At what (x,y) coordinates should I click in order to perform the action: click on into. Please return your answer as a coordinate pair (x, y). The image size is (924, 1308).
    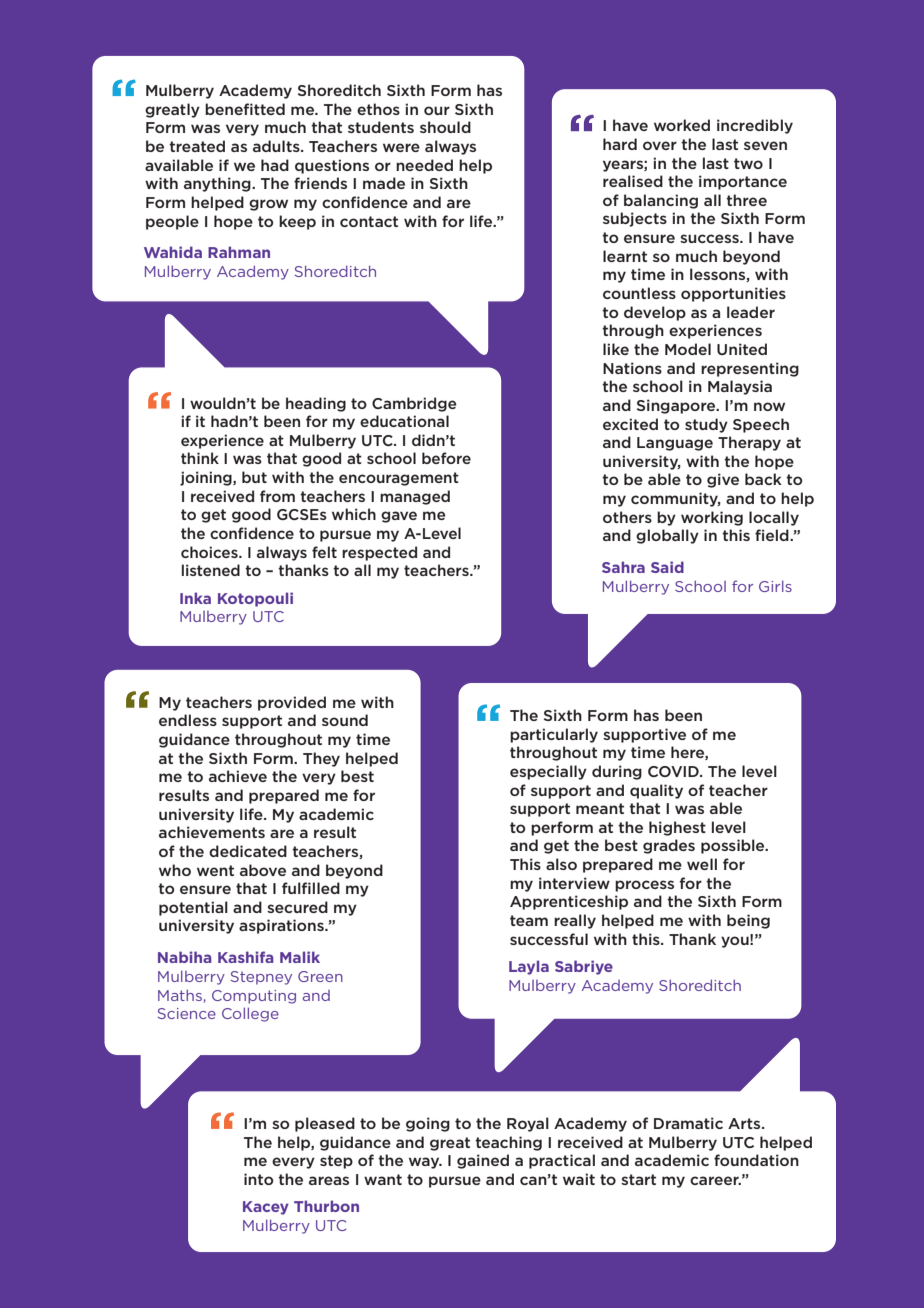
    Looking at the image, I should click on (258, 1179).
